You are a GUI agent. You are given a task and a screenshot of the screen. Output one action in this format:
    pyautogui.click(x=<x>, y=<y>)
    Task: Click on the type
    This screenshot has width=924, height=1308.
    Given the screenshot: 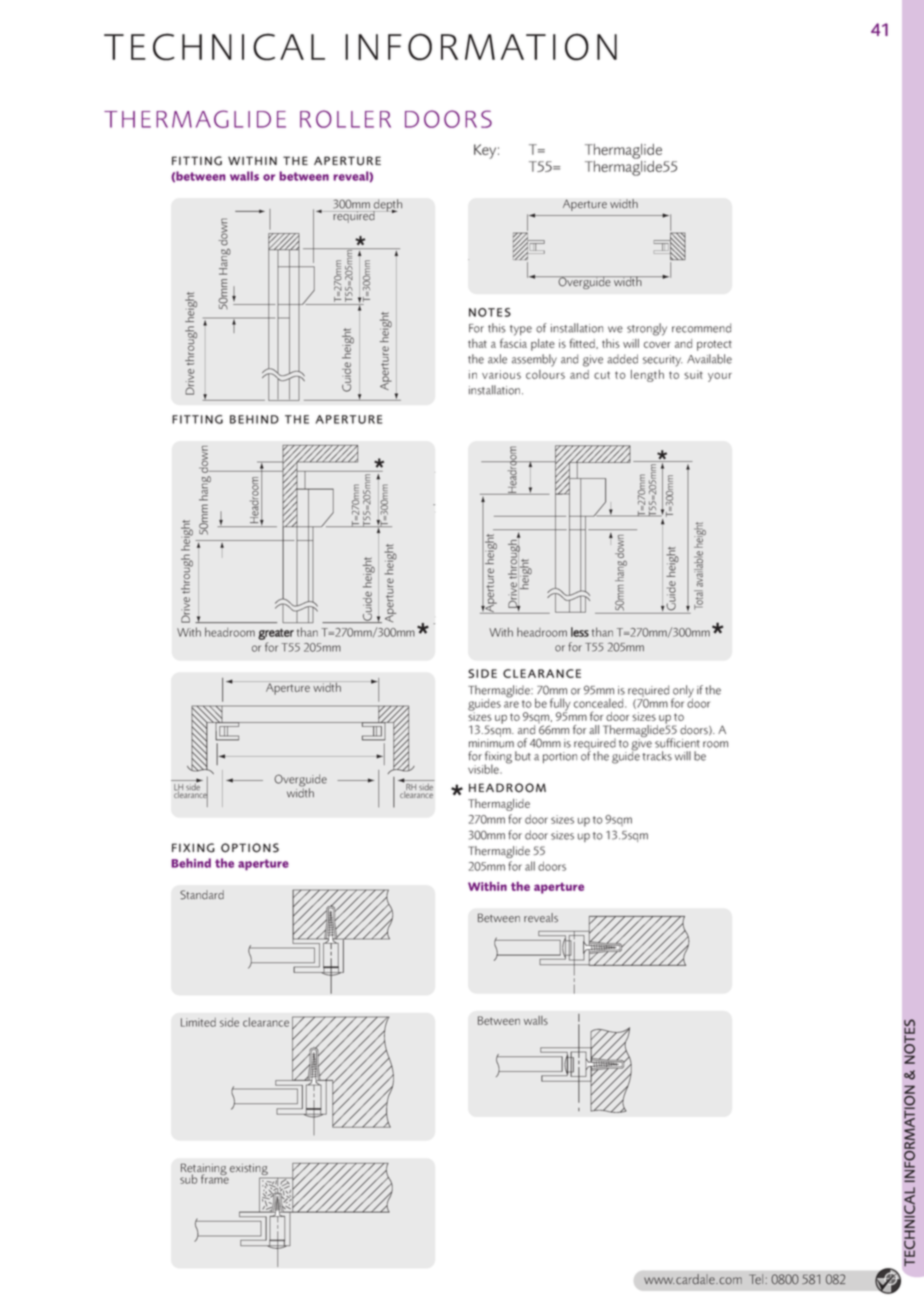 What is the action you would take?
    pyautogui.click(x=521, y=330)
